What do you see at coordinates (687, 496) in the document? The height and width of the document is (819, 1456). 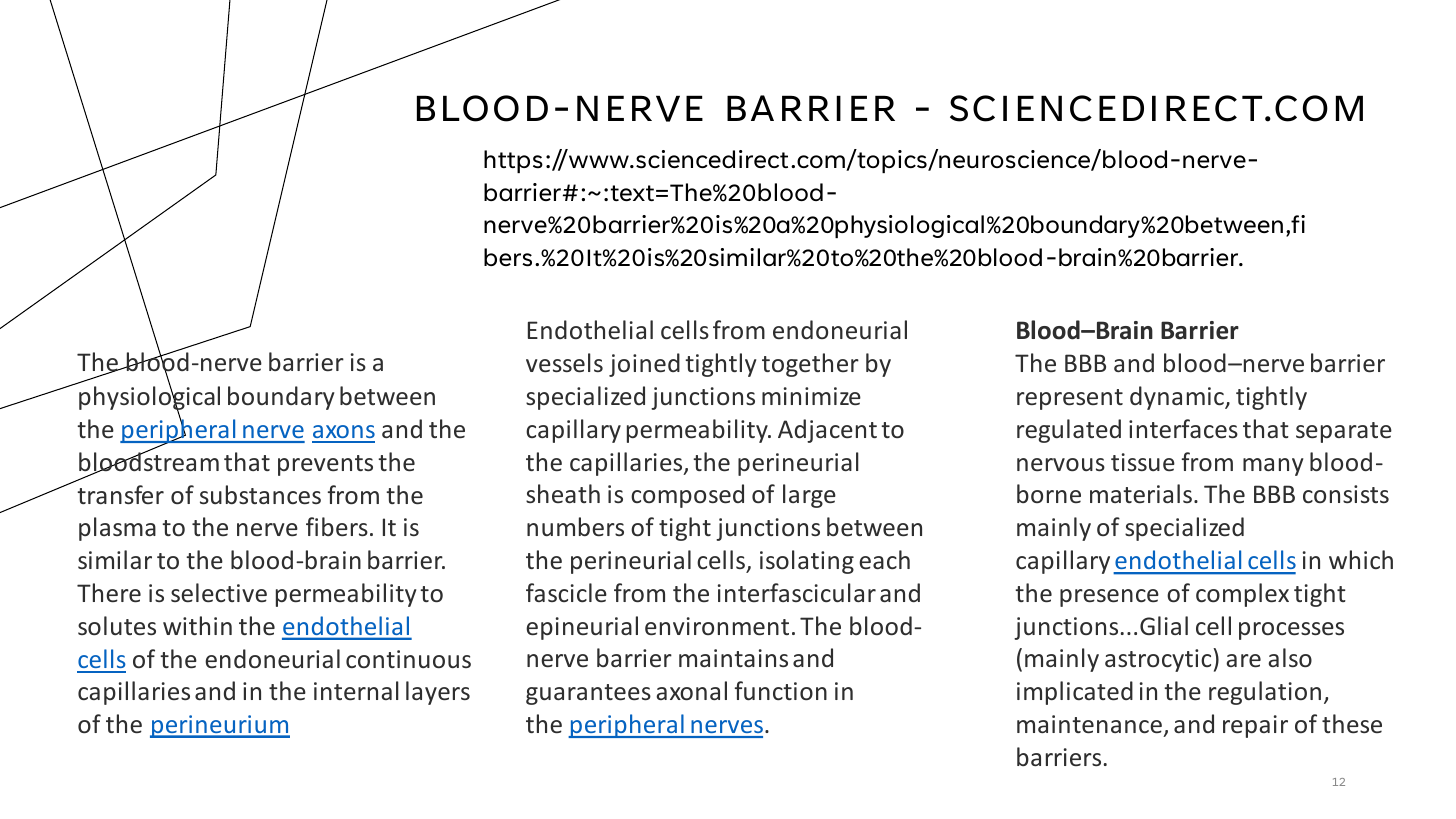 I see `composed` at bounding box center [687, 496].
